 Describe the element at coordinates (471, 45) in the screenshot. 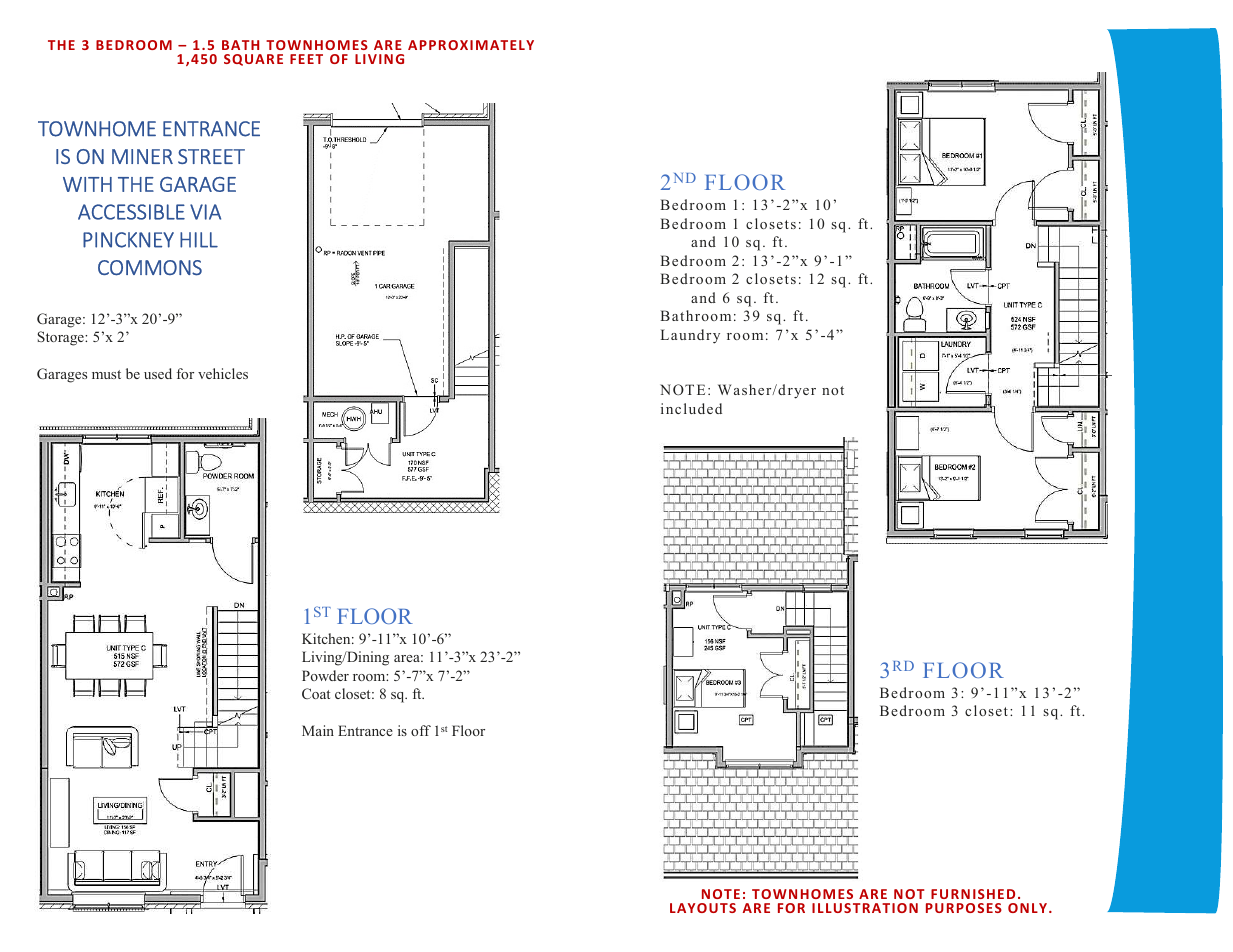

I see `APPROXIMATELY` at that location.
